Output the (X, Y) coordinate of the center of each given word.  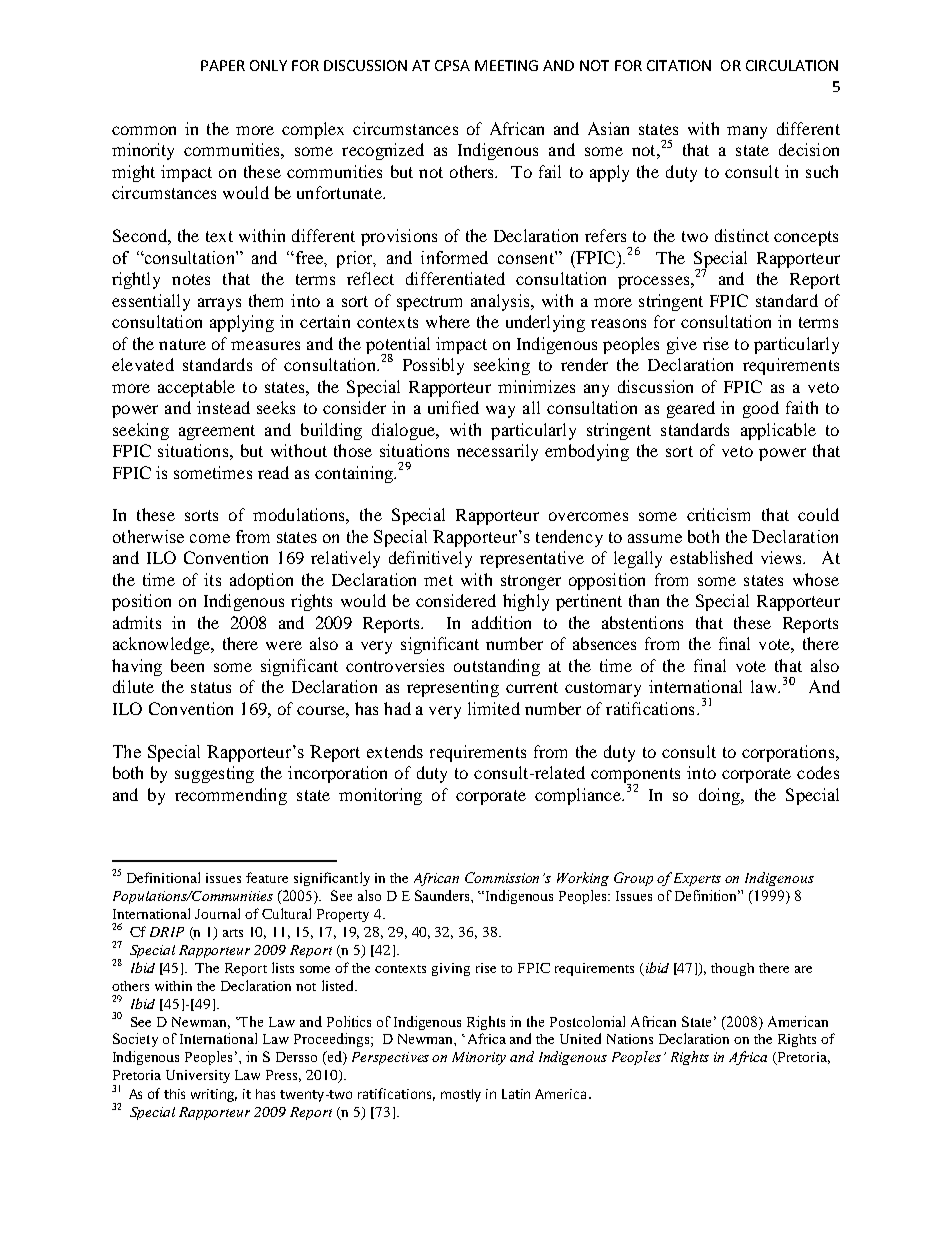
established (711, 557)
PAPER (223, 65)
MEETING (506, 65)
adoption (261, 581)
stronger (531, 582)
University (198, 1076)
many (747, 132)
